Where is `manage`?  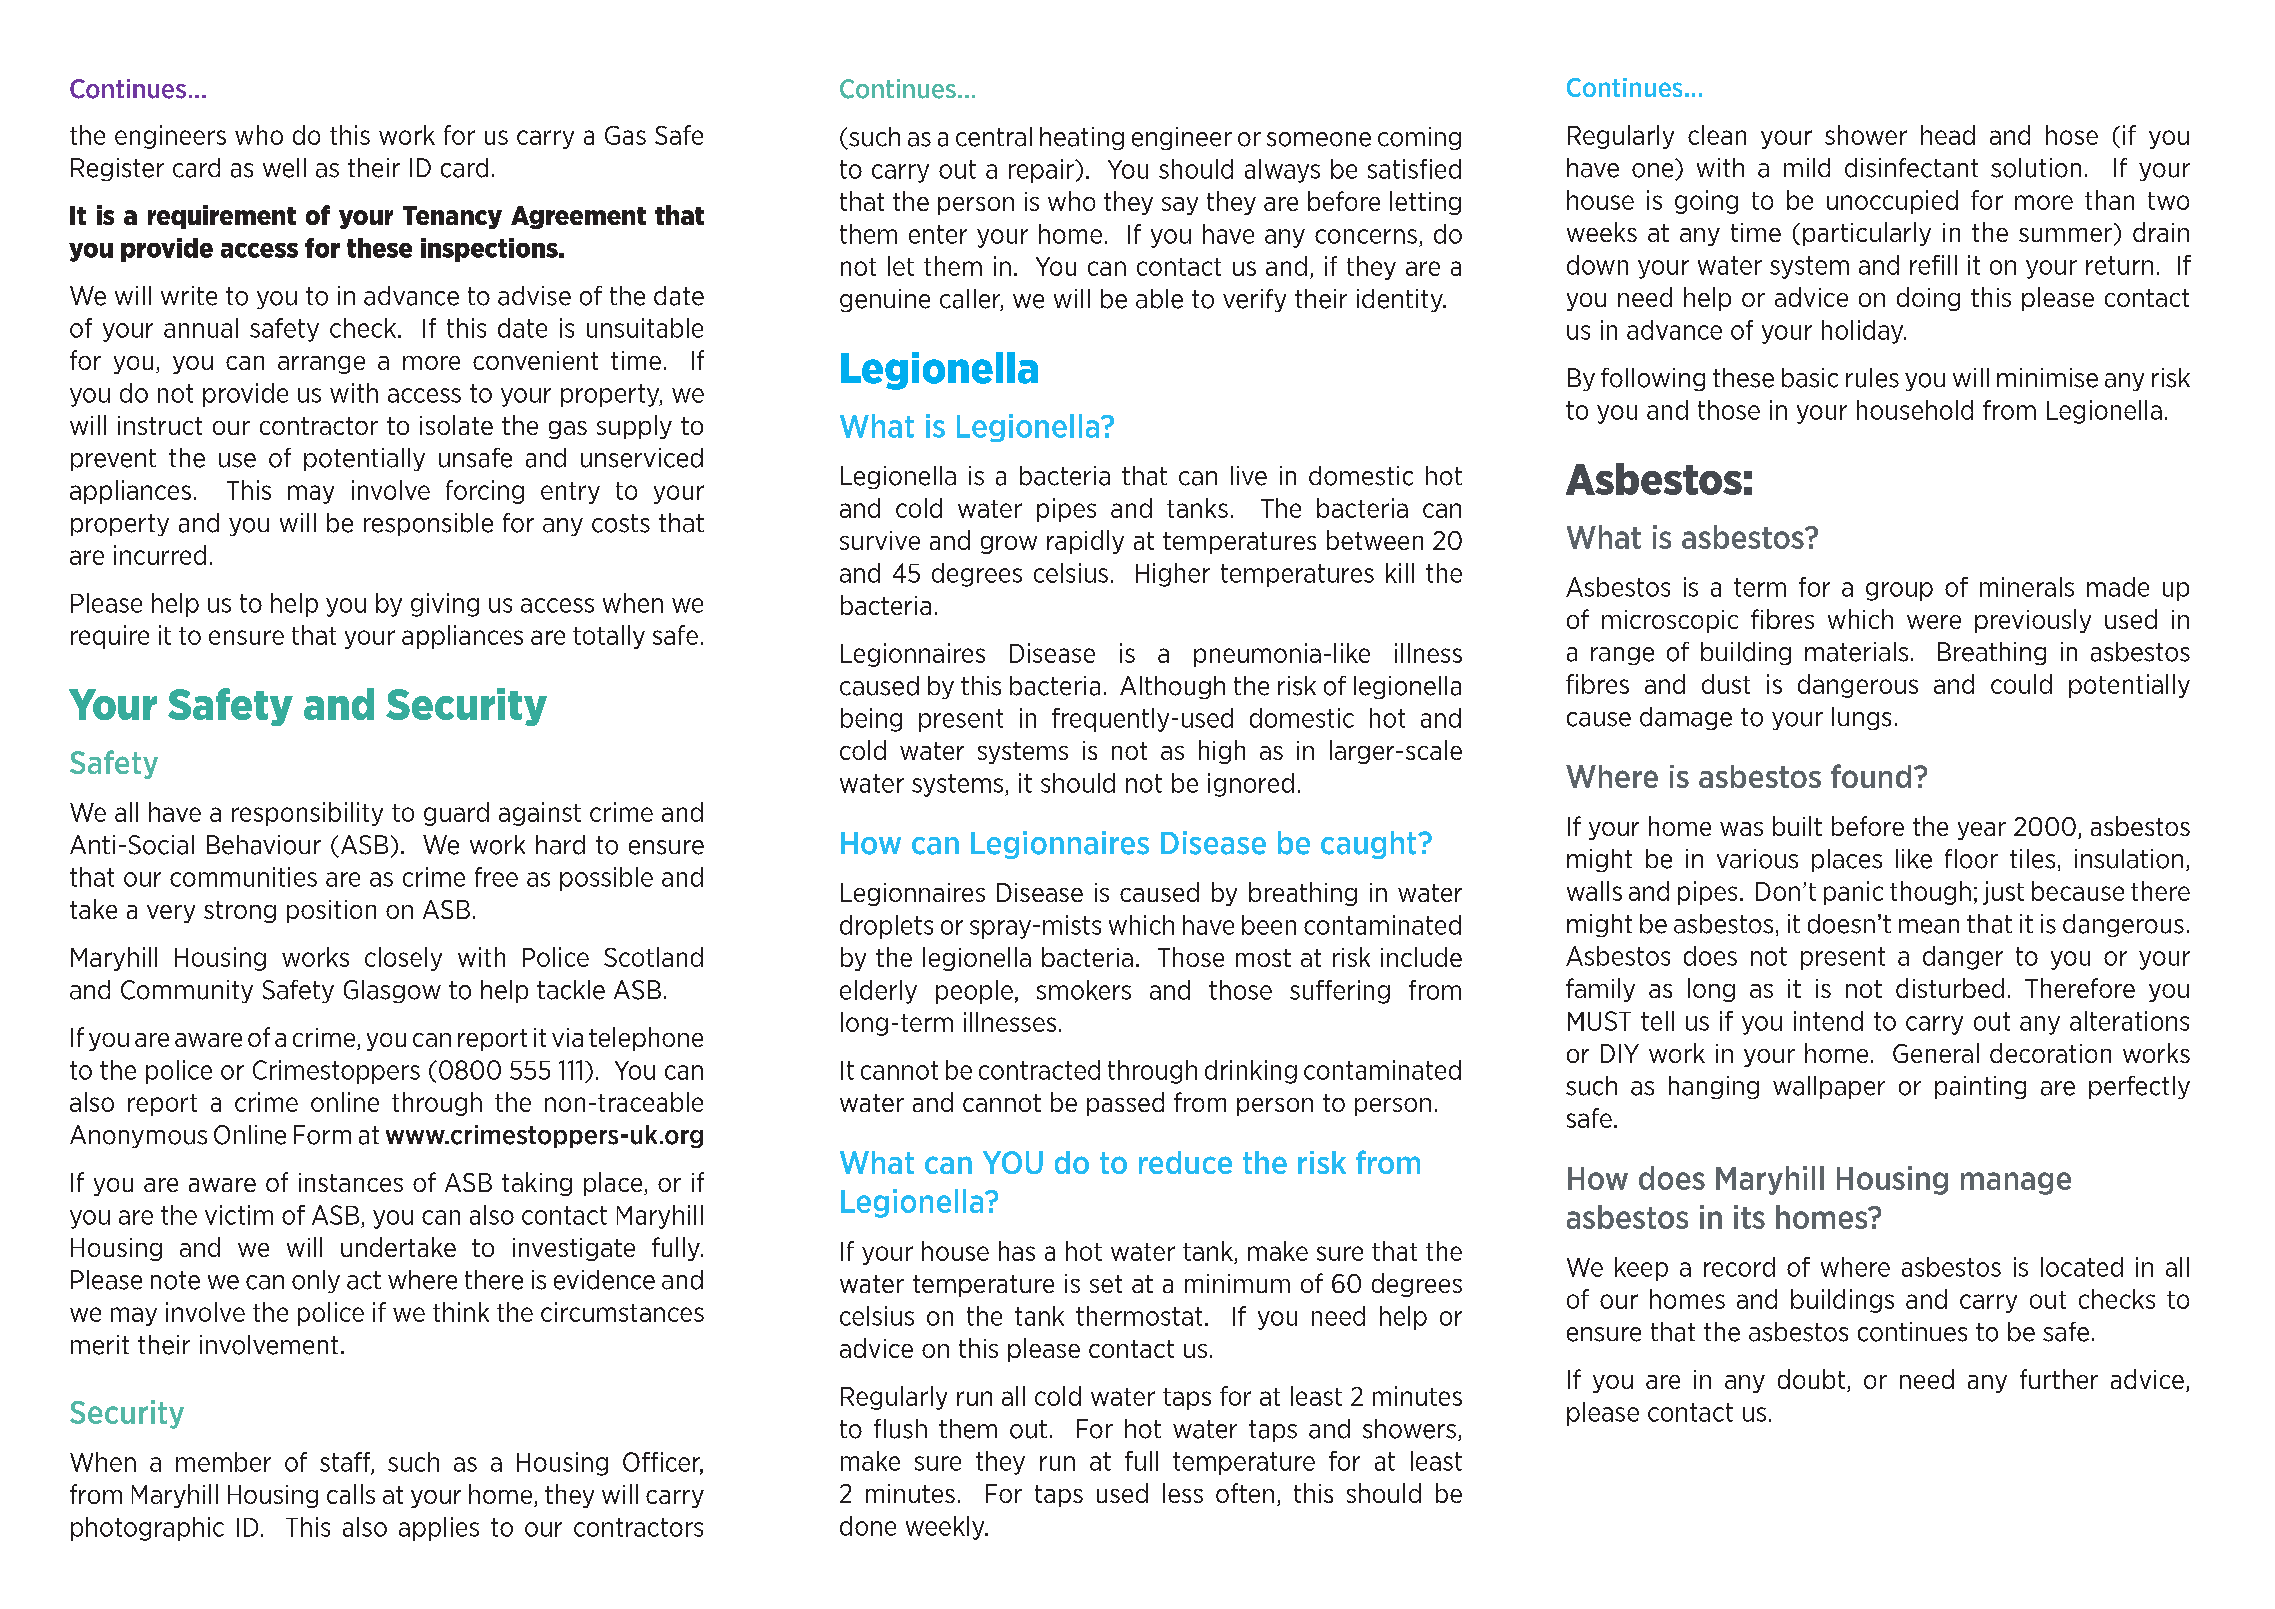 manage is located at coordinates (2016, 1183).
